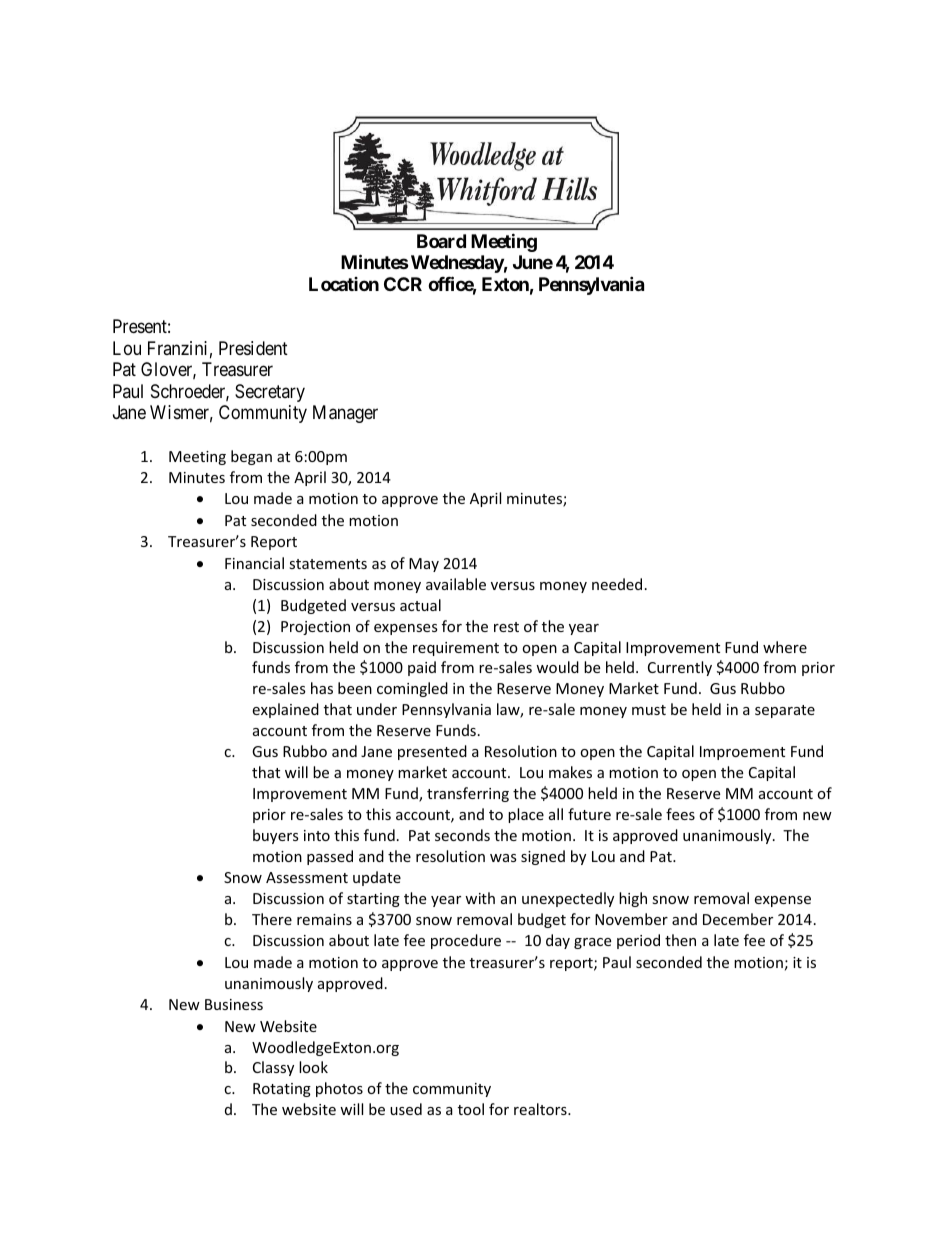  Describe the element at coordinates (541, 1109) in the image. I see `realtors` at that location.
